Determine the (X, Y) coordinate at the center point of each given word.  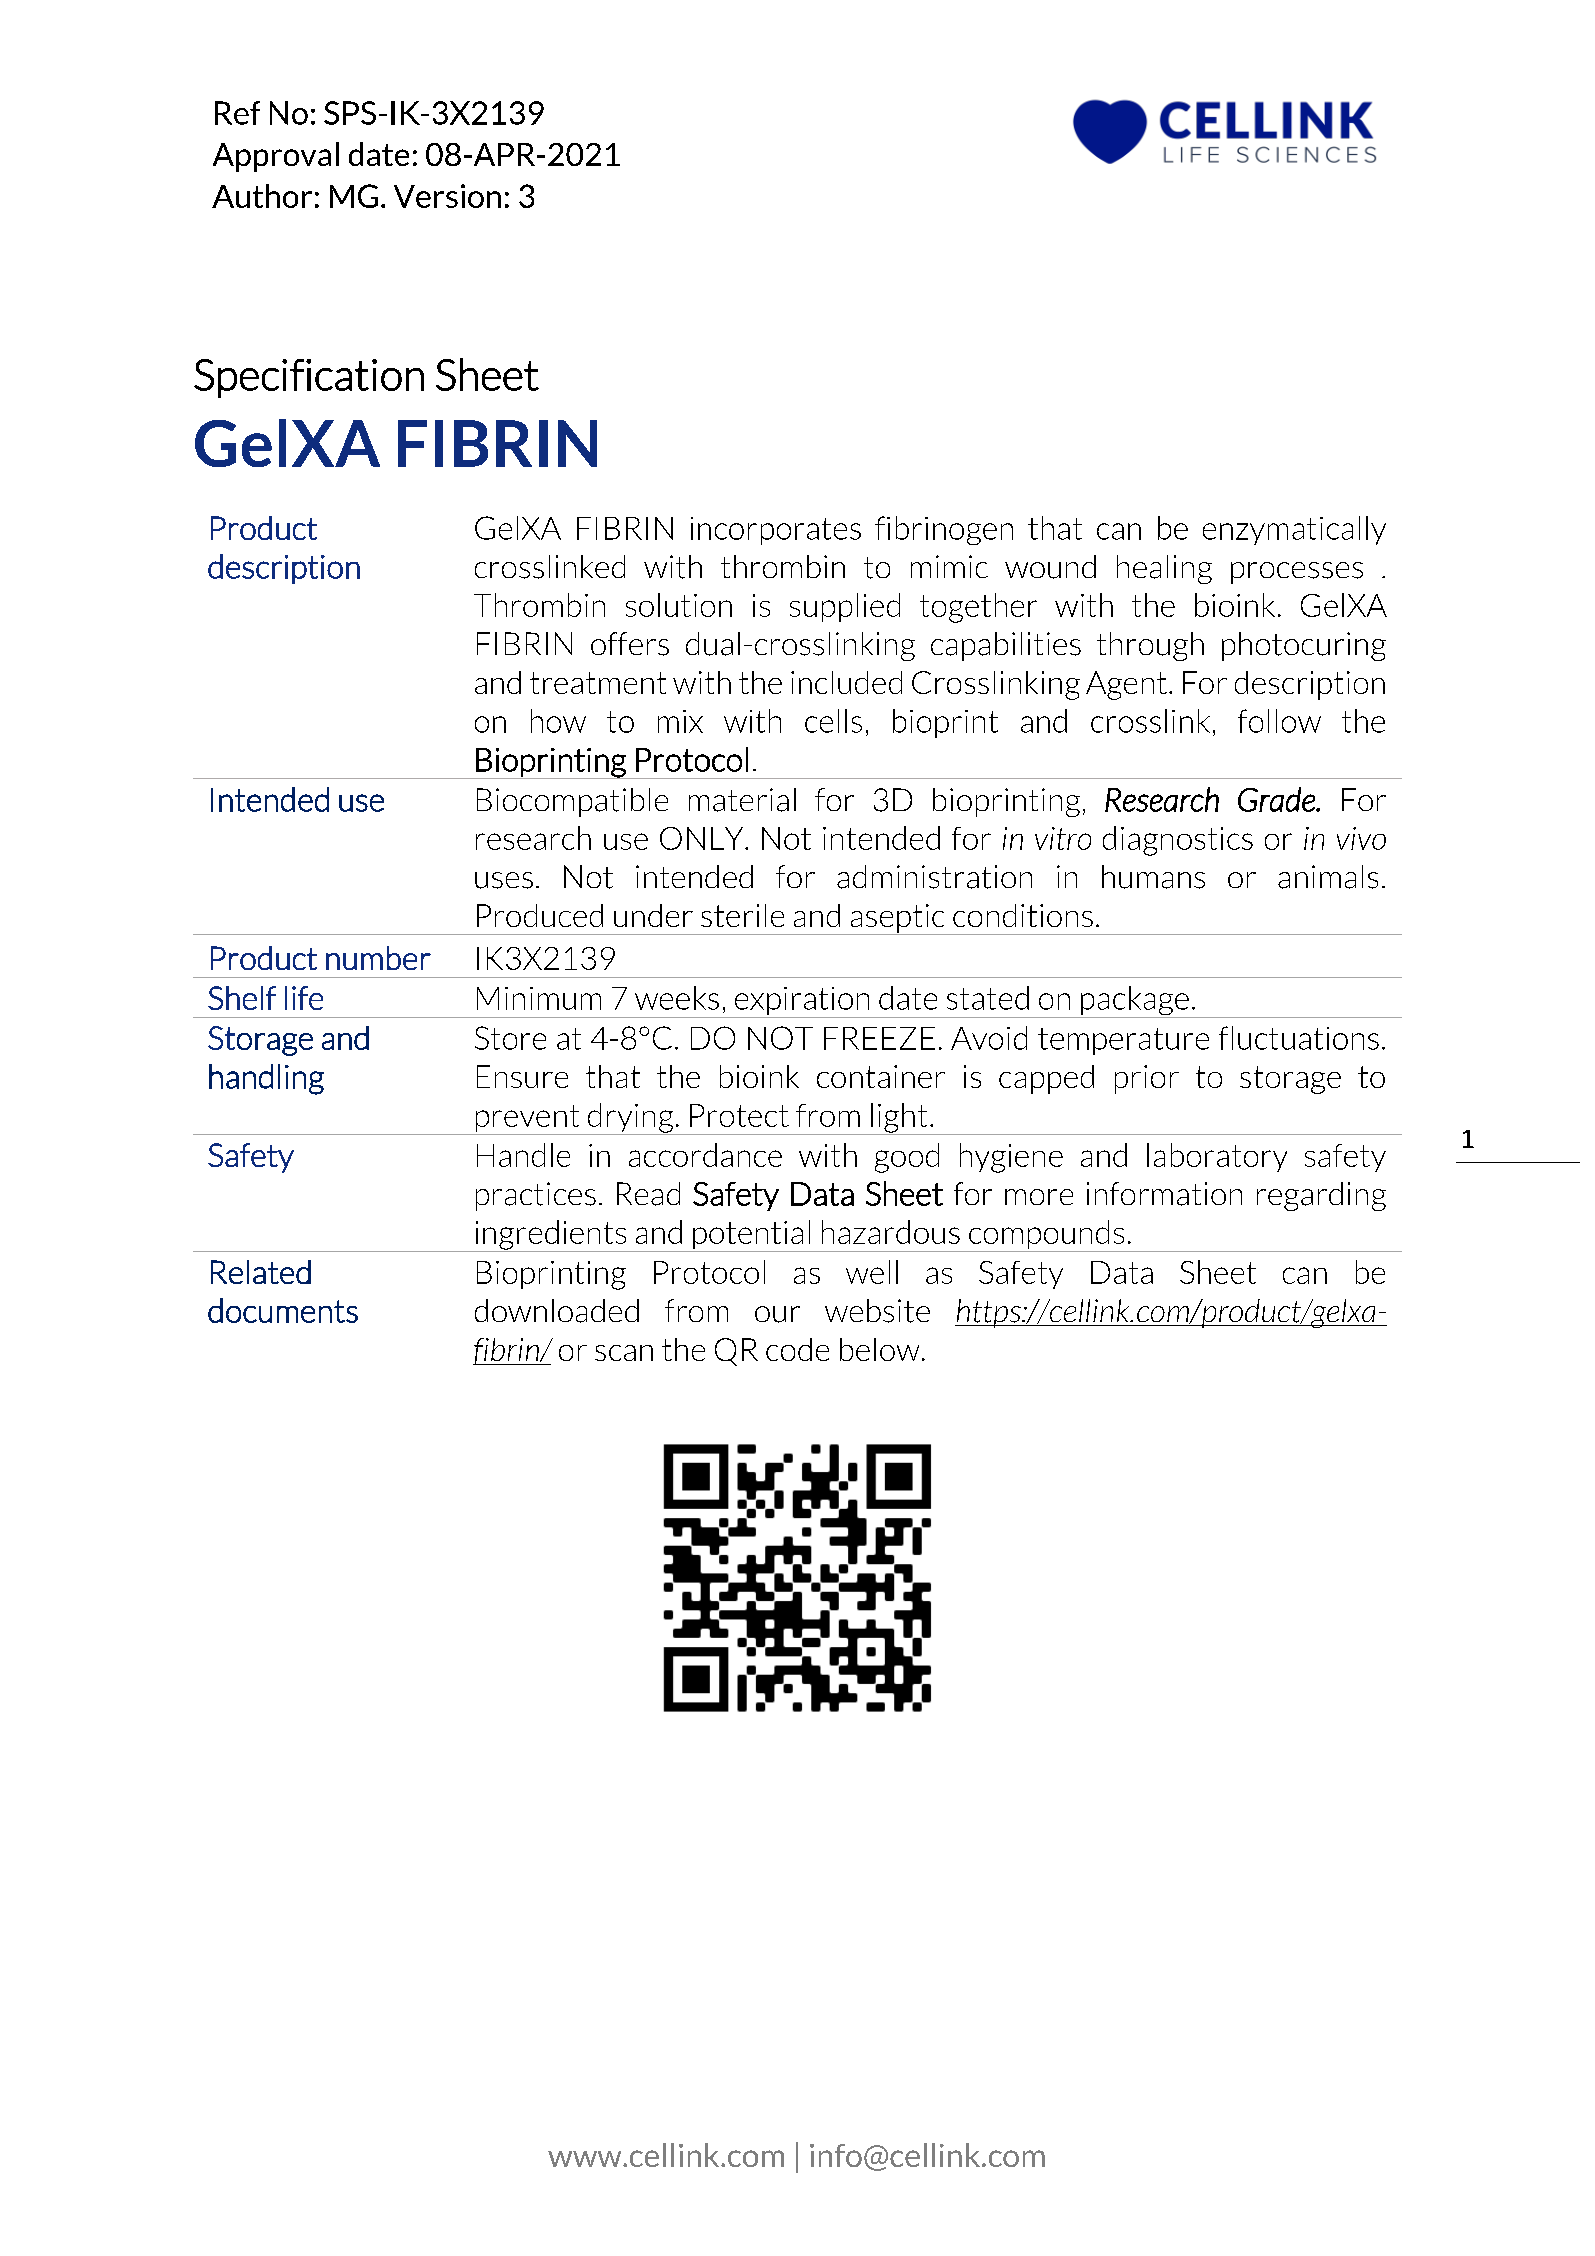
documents (283, 1310)
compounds (1047, 1236)
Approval (276, 157)
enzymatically (1294, 530)
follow (1279, 721)
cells (833, 721)
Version (447, 196)
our (777, 1314)
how (558, 721)
